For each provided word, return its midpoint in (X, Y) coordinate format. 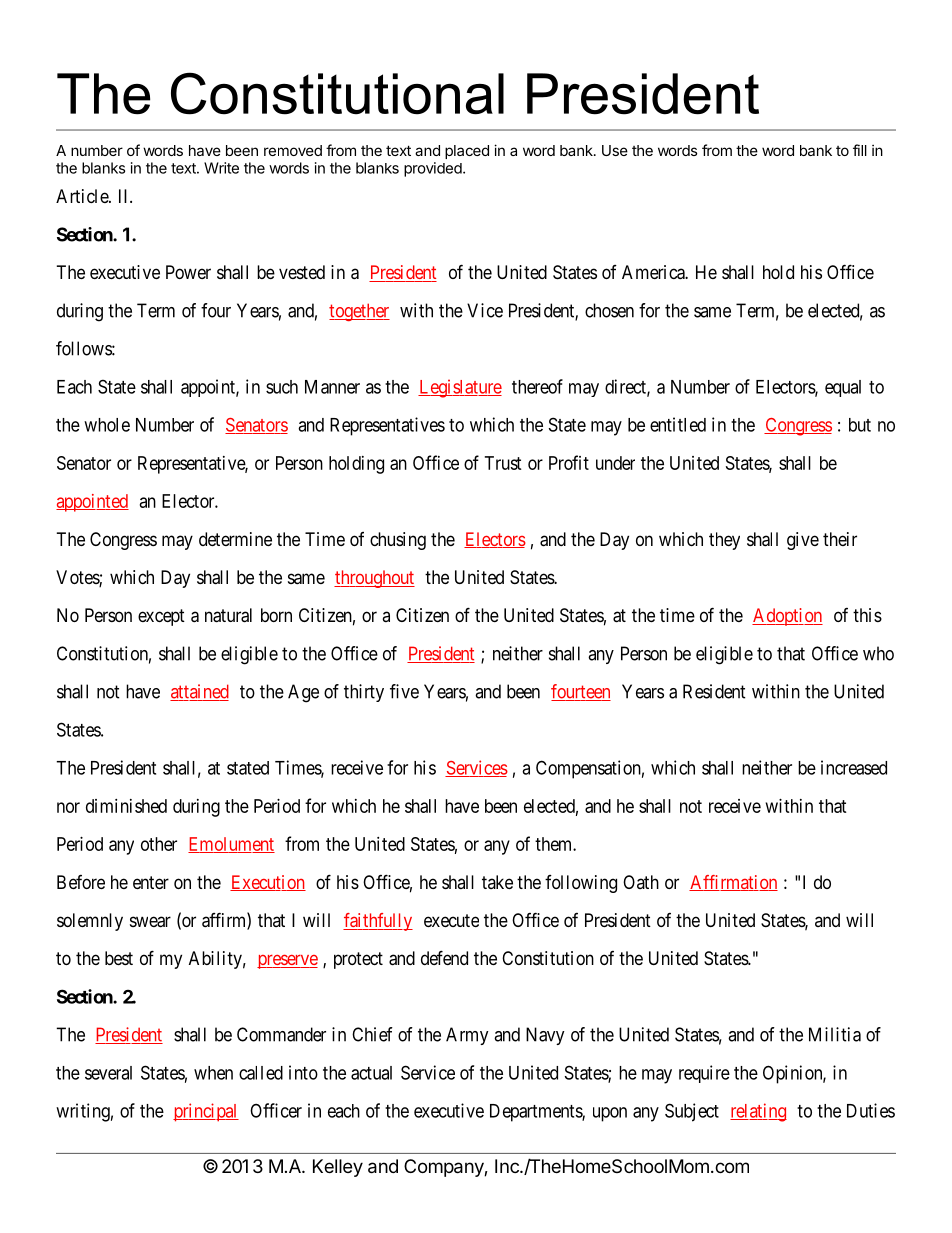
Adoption (787, 617)
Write (221, 168)
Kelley (338, 1168)
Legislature (460, 388)
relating (758, 1112)
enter (151, 882)
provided (433, 169)
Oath (641, 882)
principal (206, 1112)
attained (199, 692)
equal (843, 388)
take (497, 882)
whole (107, 425)
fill (860, 150)
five (404, 691)
